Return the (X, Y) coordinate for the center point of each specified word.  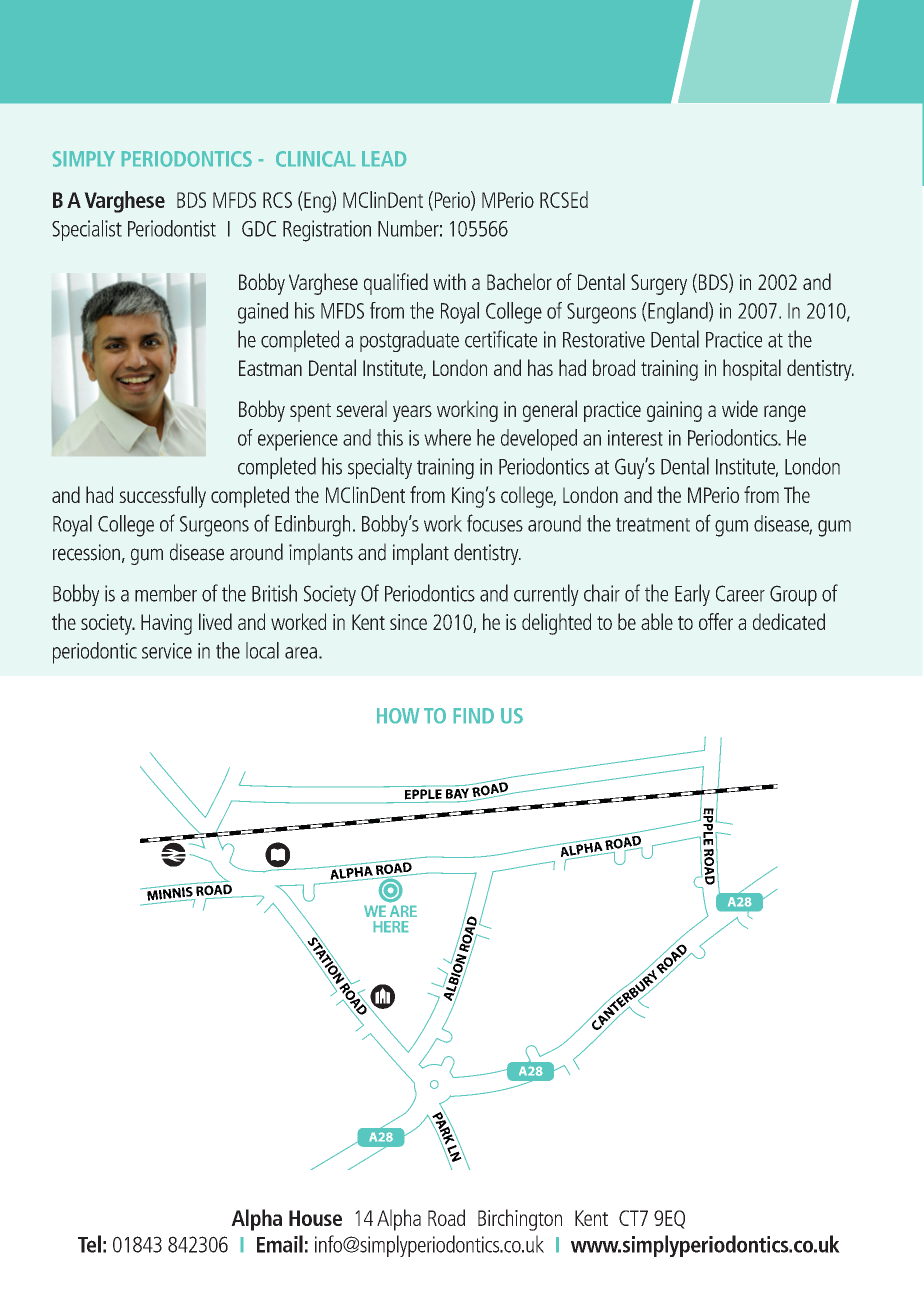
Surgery (659, 284)
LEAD (384, 158)
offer (716, 621)
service (167, 651)
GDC (259, 229)
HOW (398, 715)
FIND (474, 715)
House (315, 1218)
